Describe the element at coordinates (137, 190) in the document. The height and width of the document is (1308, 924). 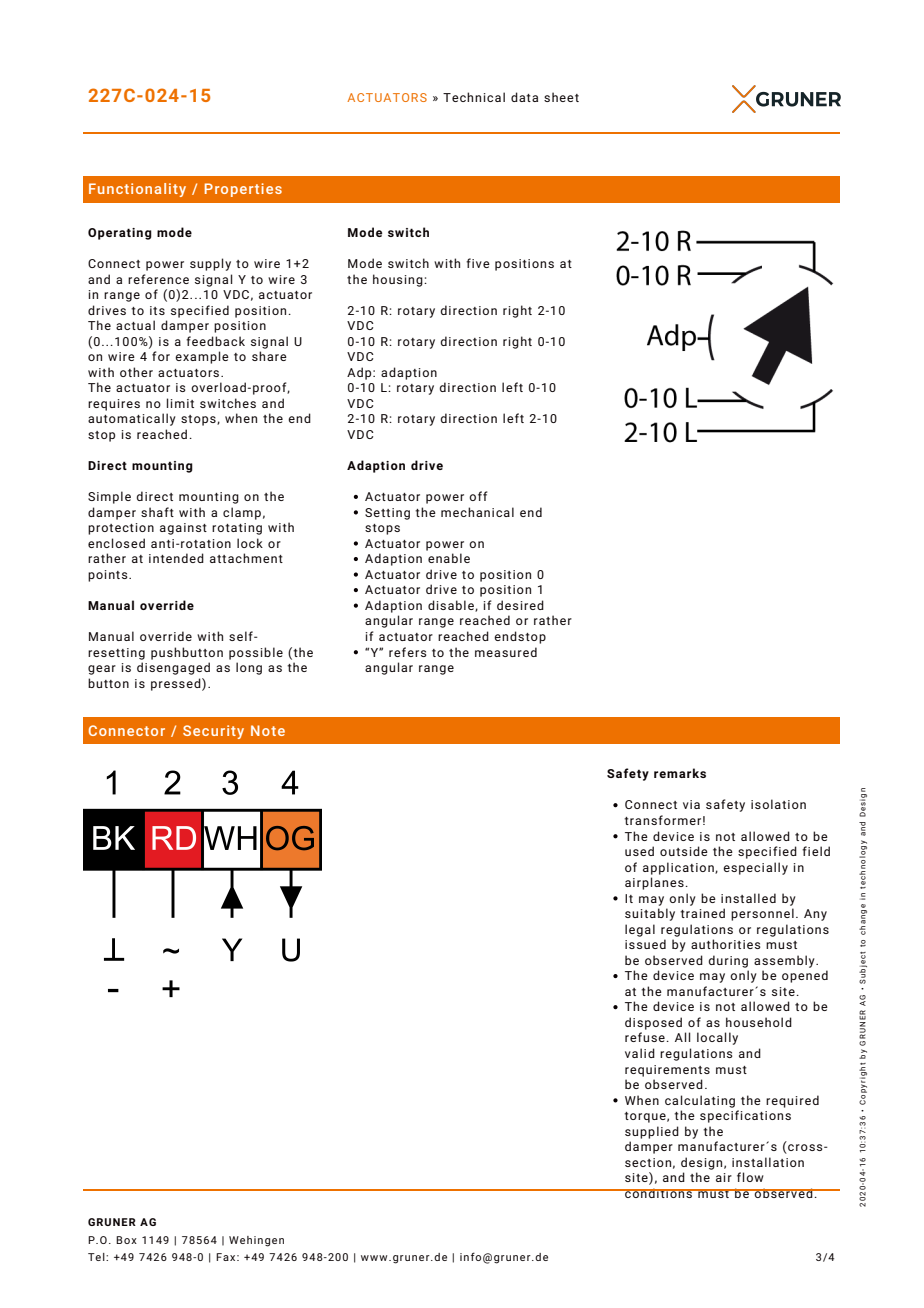
I see `Functionality` at that location.
